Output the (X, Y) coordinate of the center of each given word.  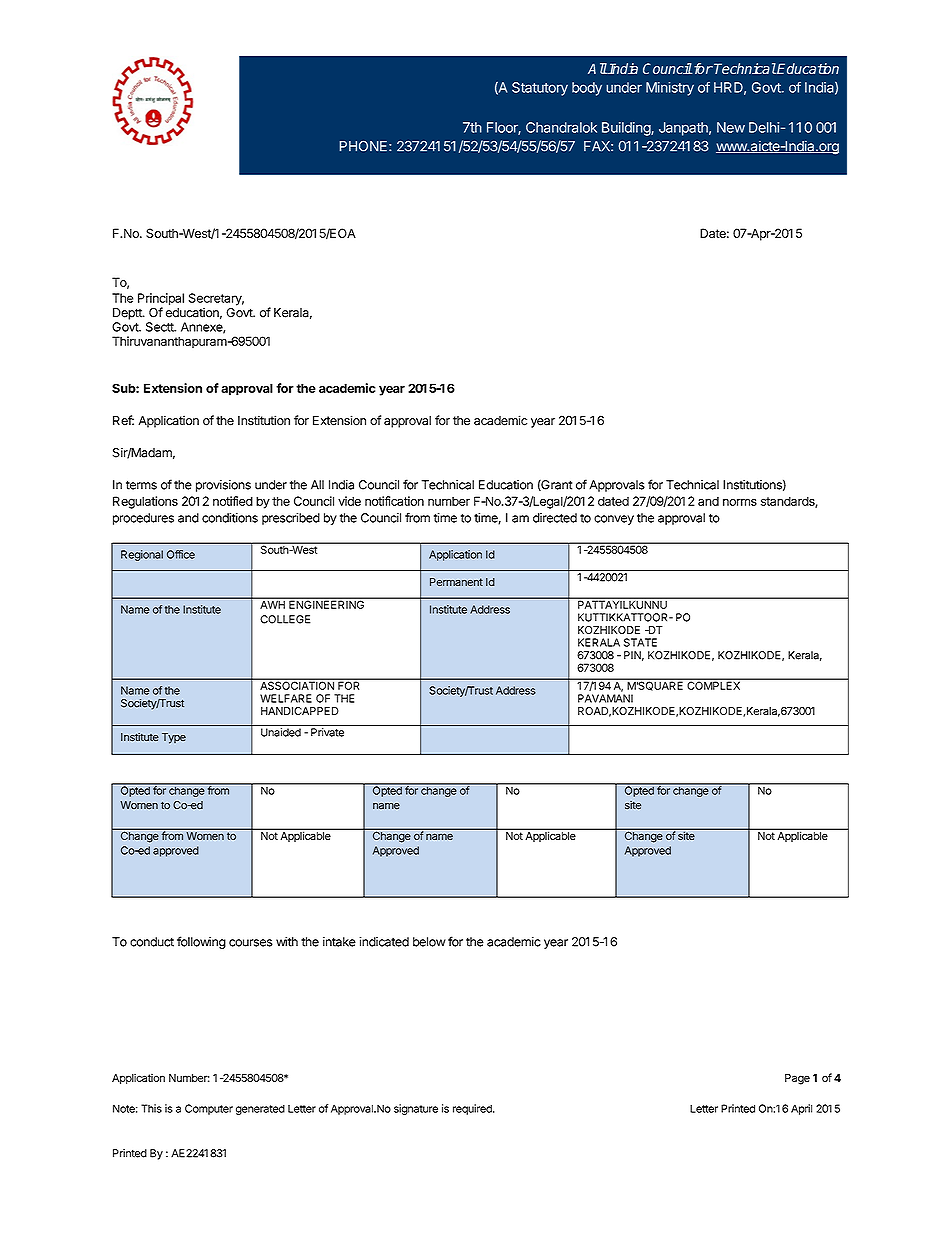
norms (740, 502)
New (731, 127)
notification (394, 501)
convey (614, 520)
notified (233, 501)
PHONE (364, 146)
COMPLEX (714, 684)
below (429, 942)
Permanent (456, 582)
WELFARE (286, 698)
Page (797, 1079)
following (201, 942)
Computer (209, 1109)
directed (555, 518)
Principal (161, 300)
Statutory (540, 89)
